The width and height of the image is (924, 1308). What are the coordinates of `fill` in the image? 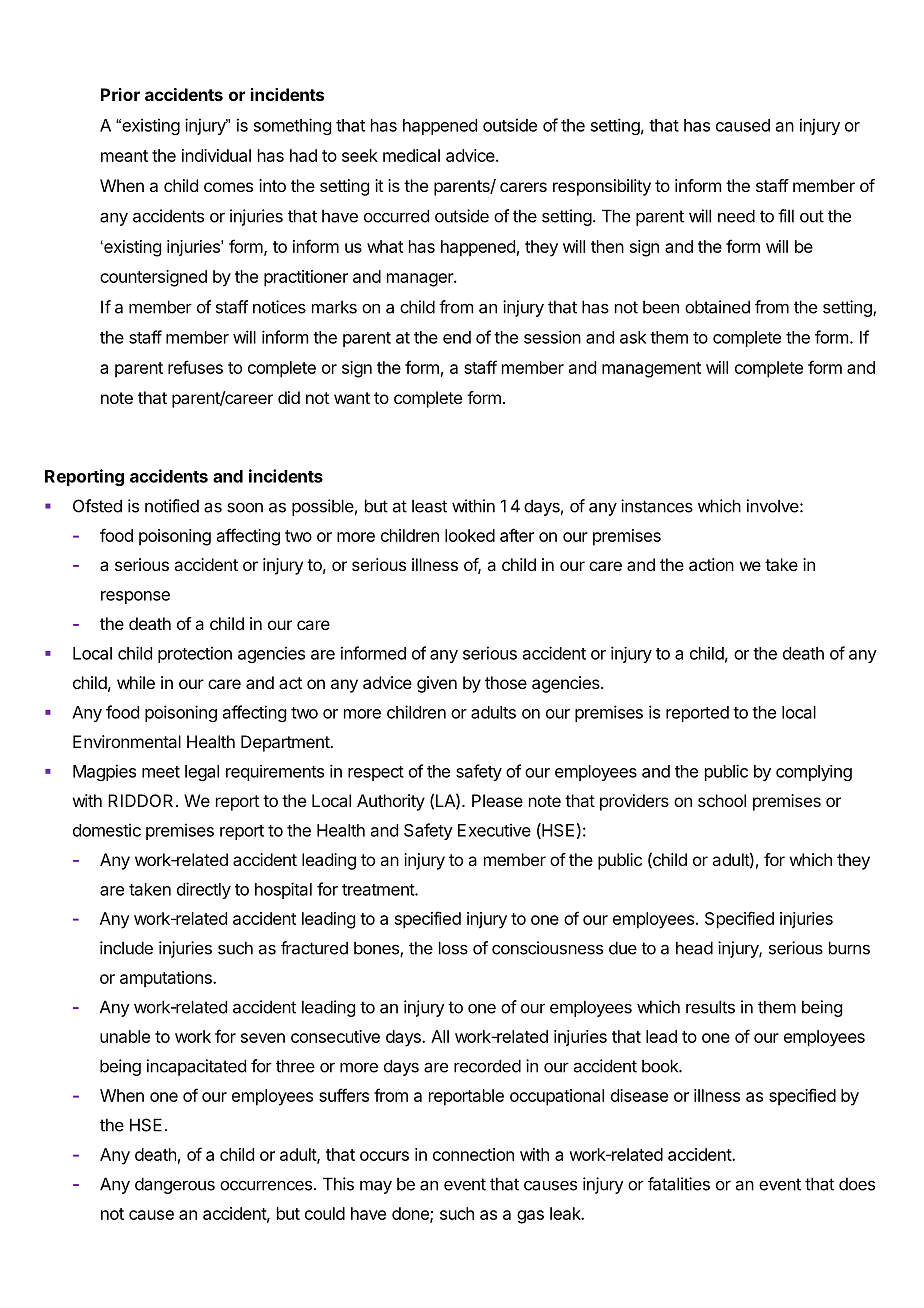 It's located at (786, 216).
